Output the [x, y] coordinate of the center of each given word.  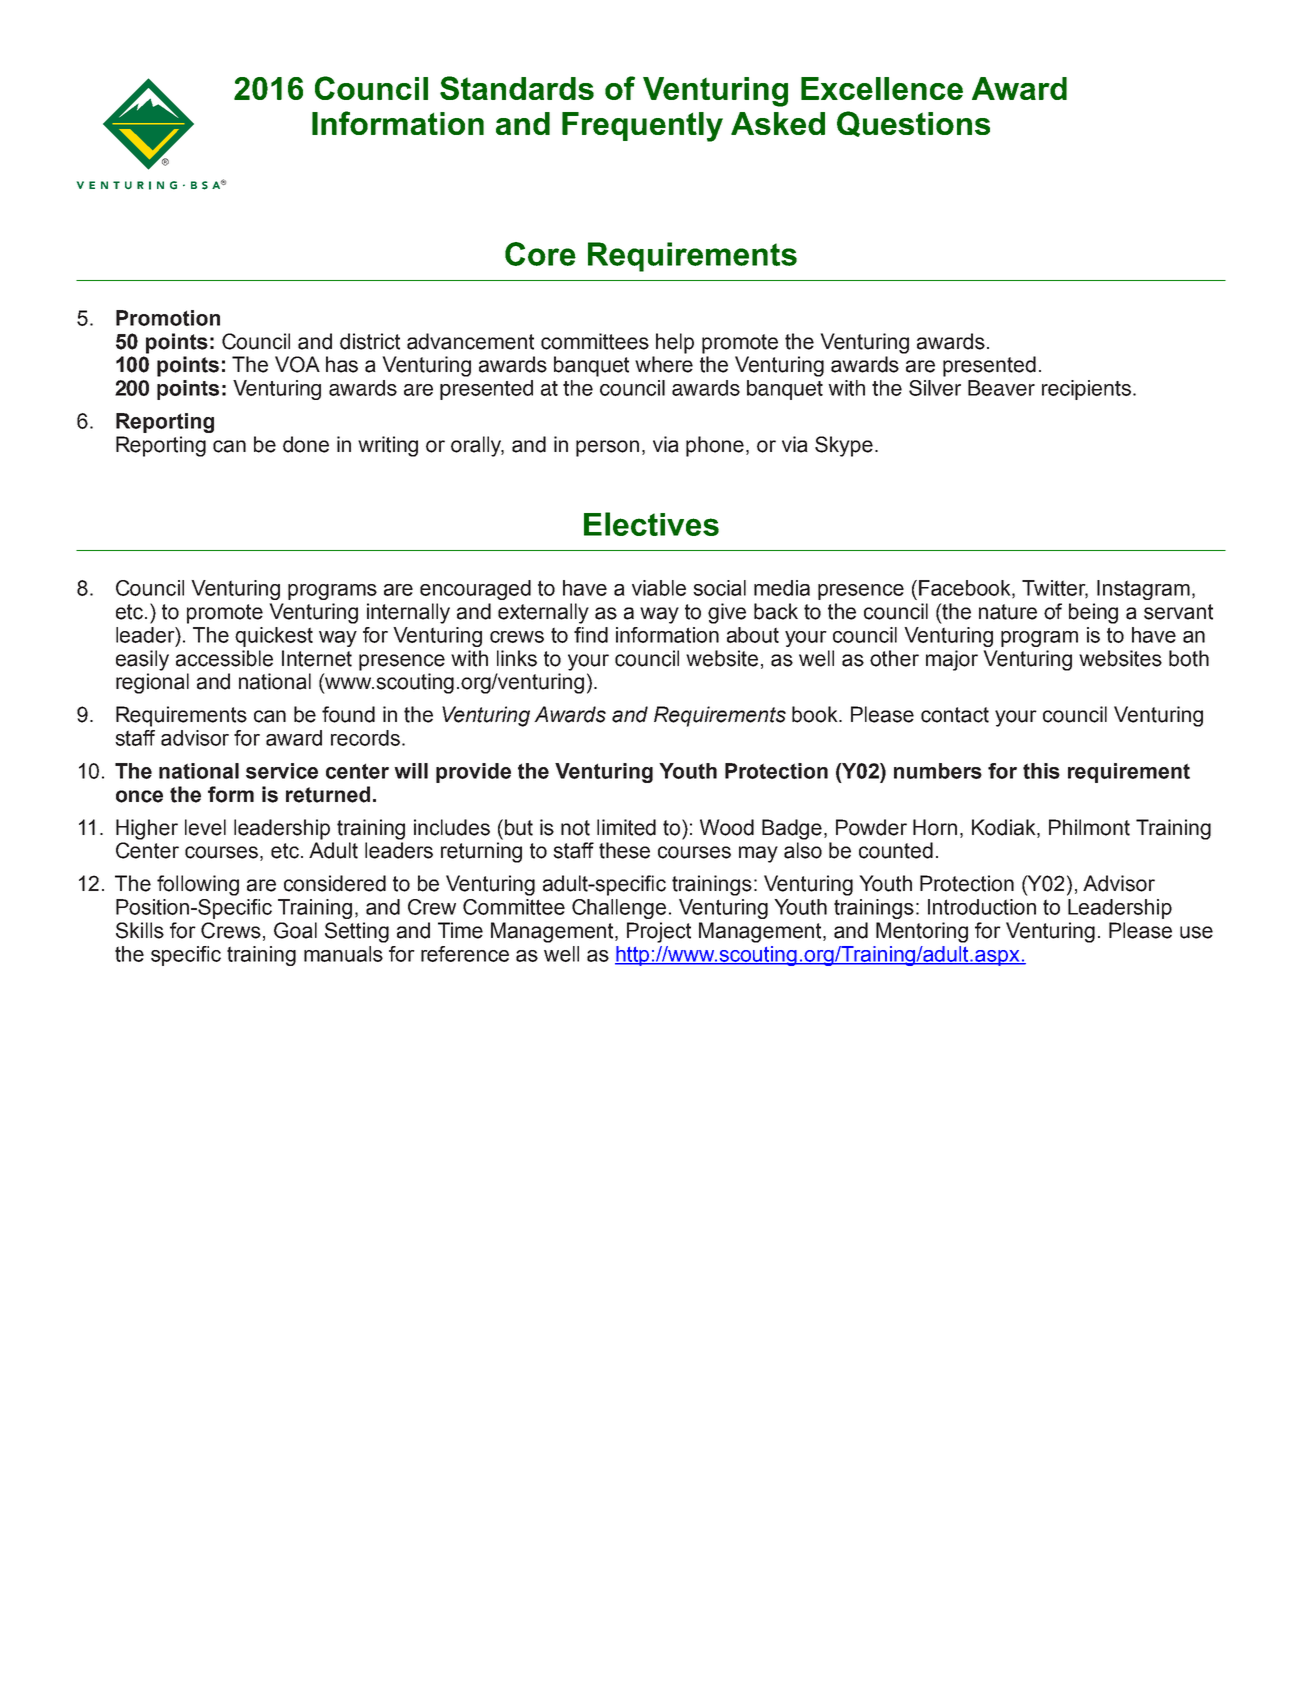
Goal [295, 930]
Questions [913, 124]
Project [659, 932]
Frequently [642, 127]
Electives [651, 524]
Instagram [1143, 590]
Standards [517, 88]
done [306, 444]
